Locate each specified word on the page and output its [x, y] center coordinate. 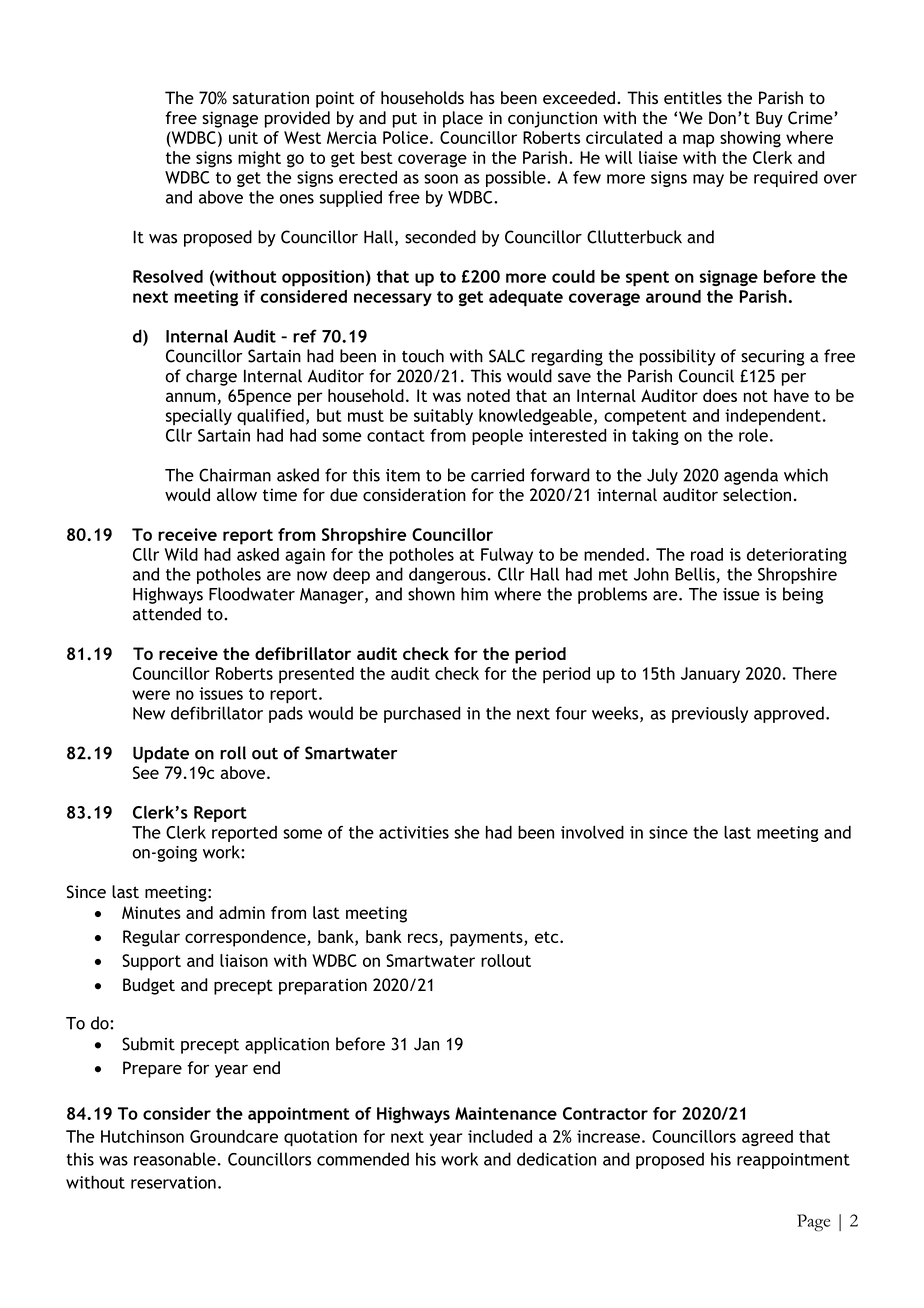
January [710, 675]
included [500, 1136]
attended [167, 614]
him [474, 594]
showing [750, 139]
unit [243, 137]
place [463, 119]
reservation [173, 1182]
